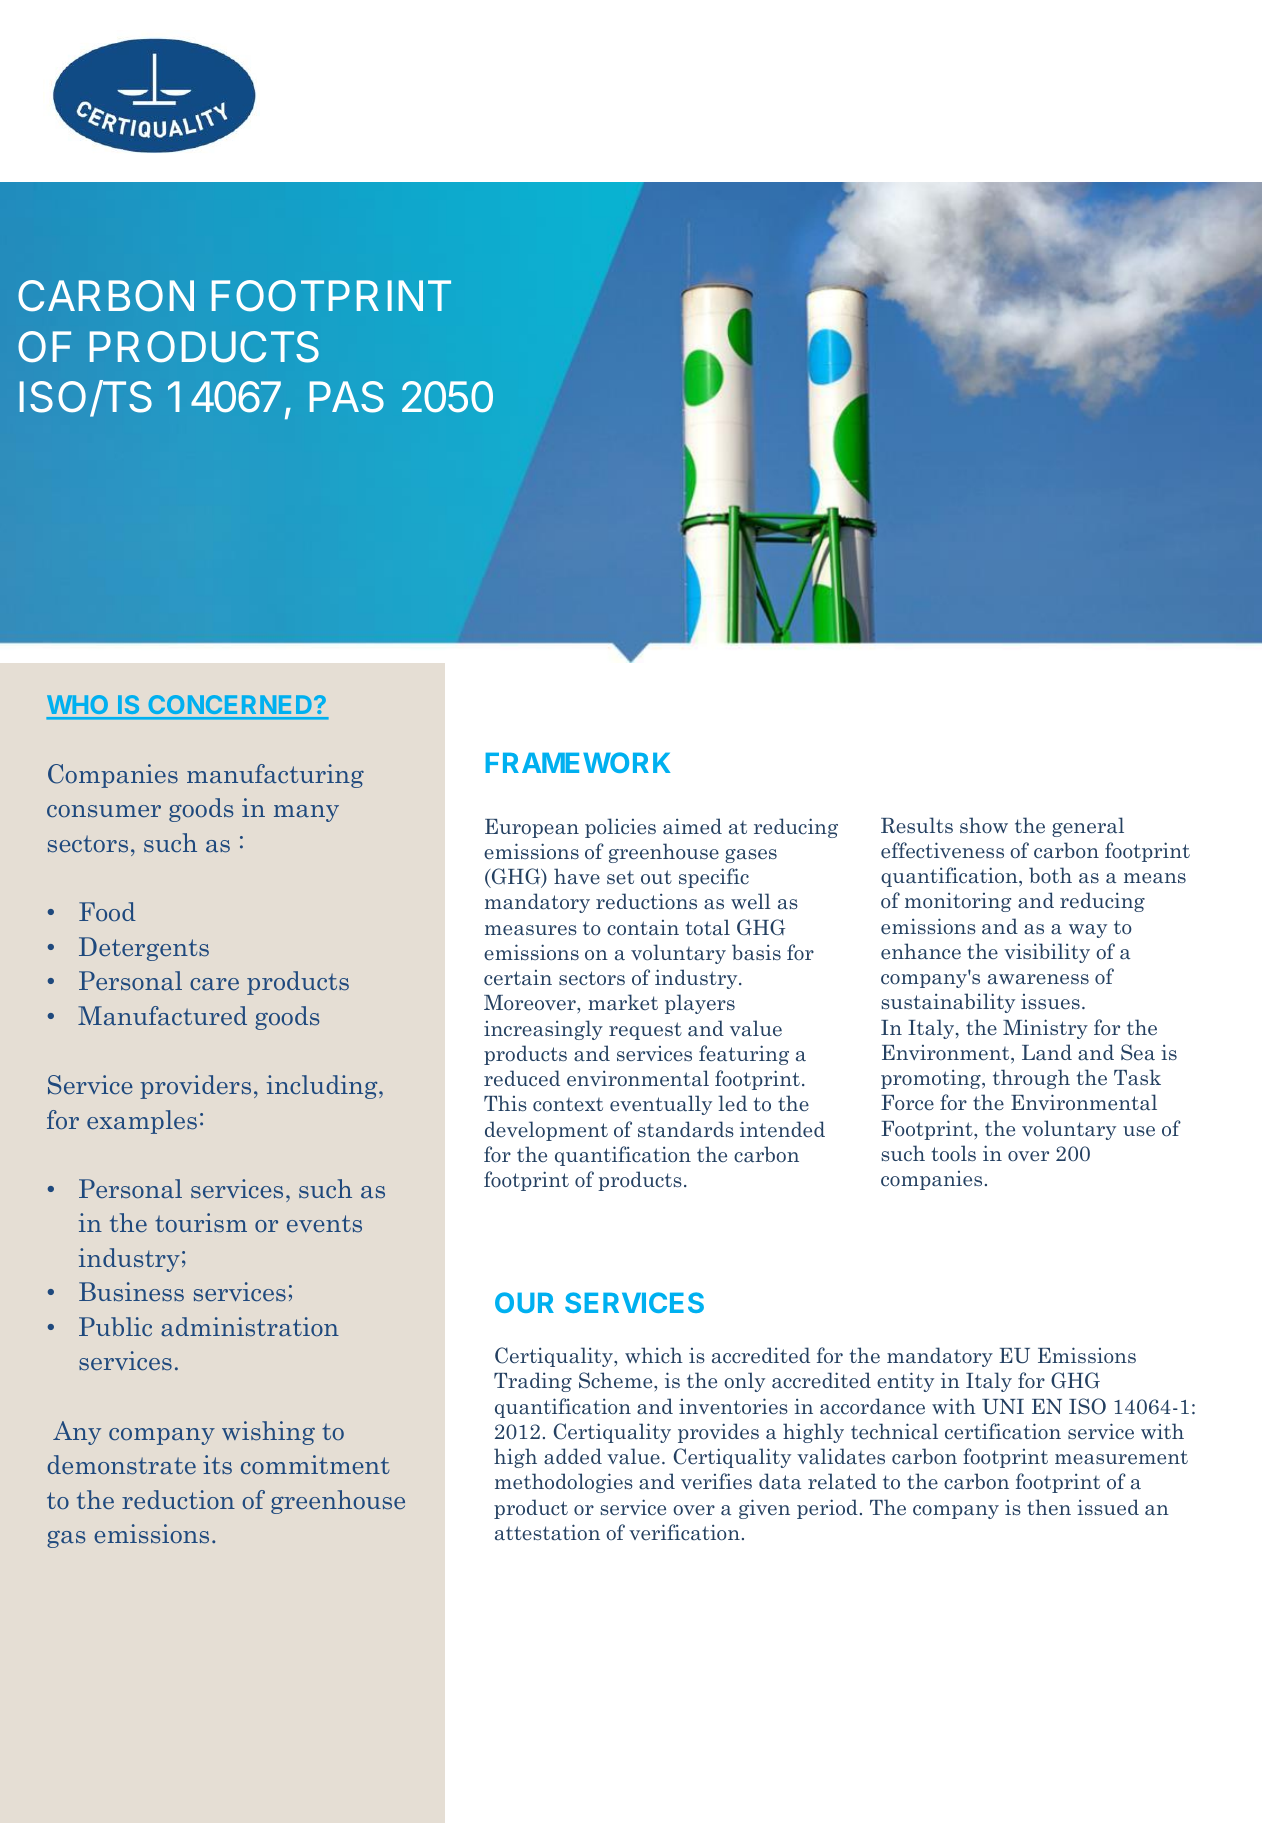 This screenshot has height=1823, width=1262. Describe the element at coordinates (623, 1002) in the screenshot. I see `market` at that location.
